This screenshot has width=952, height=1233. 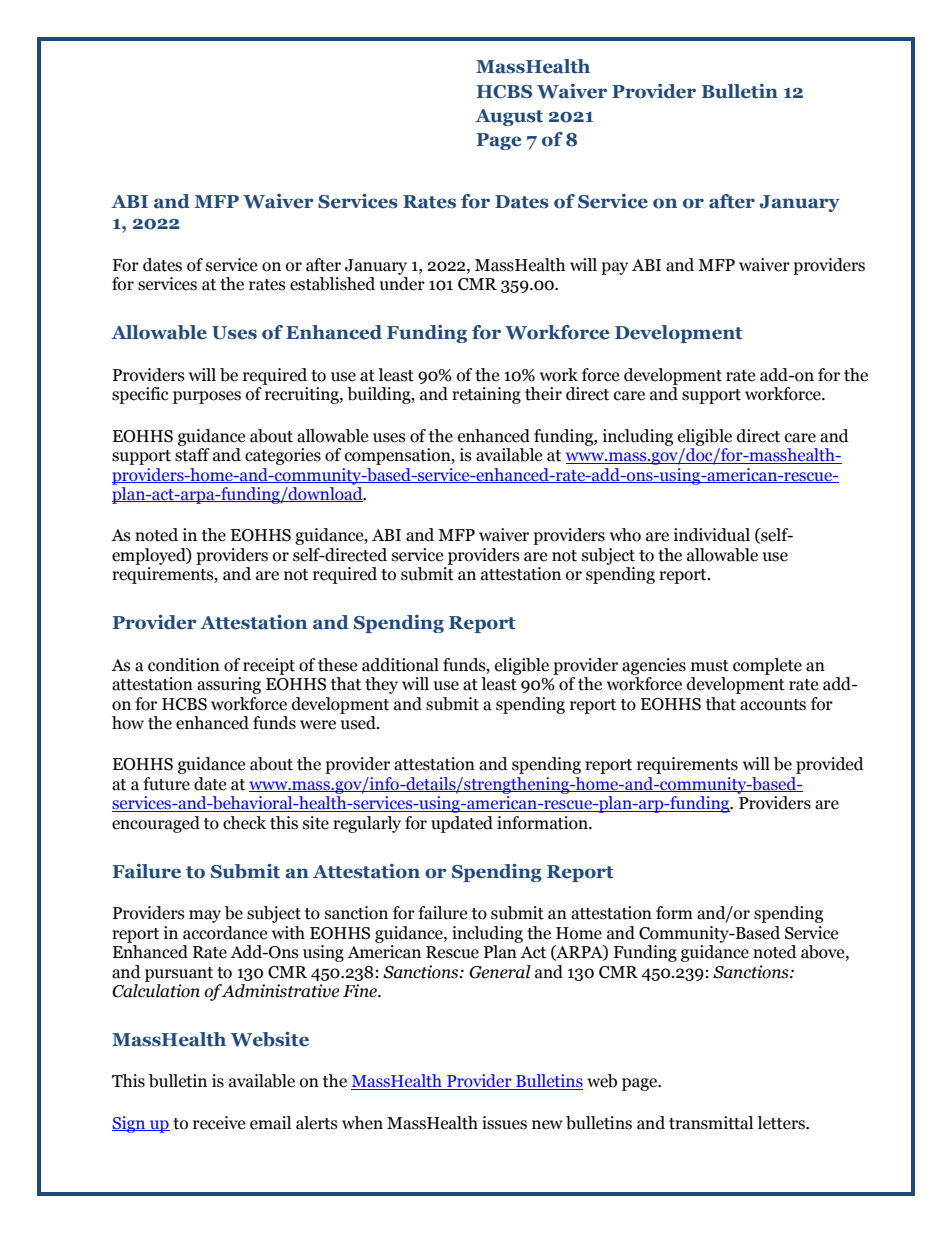 What do you see at coordinates (244, 823) in the screenshot?
I see `check` at bounding box center [244, 823].
